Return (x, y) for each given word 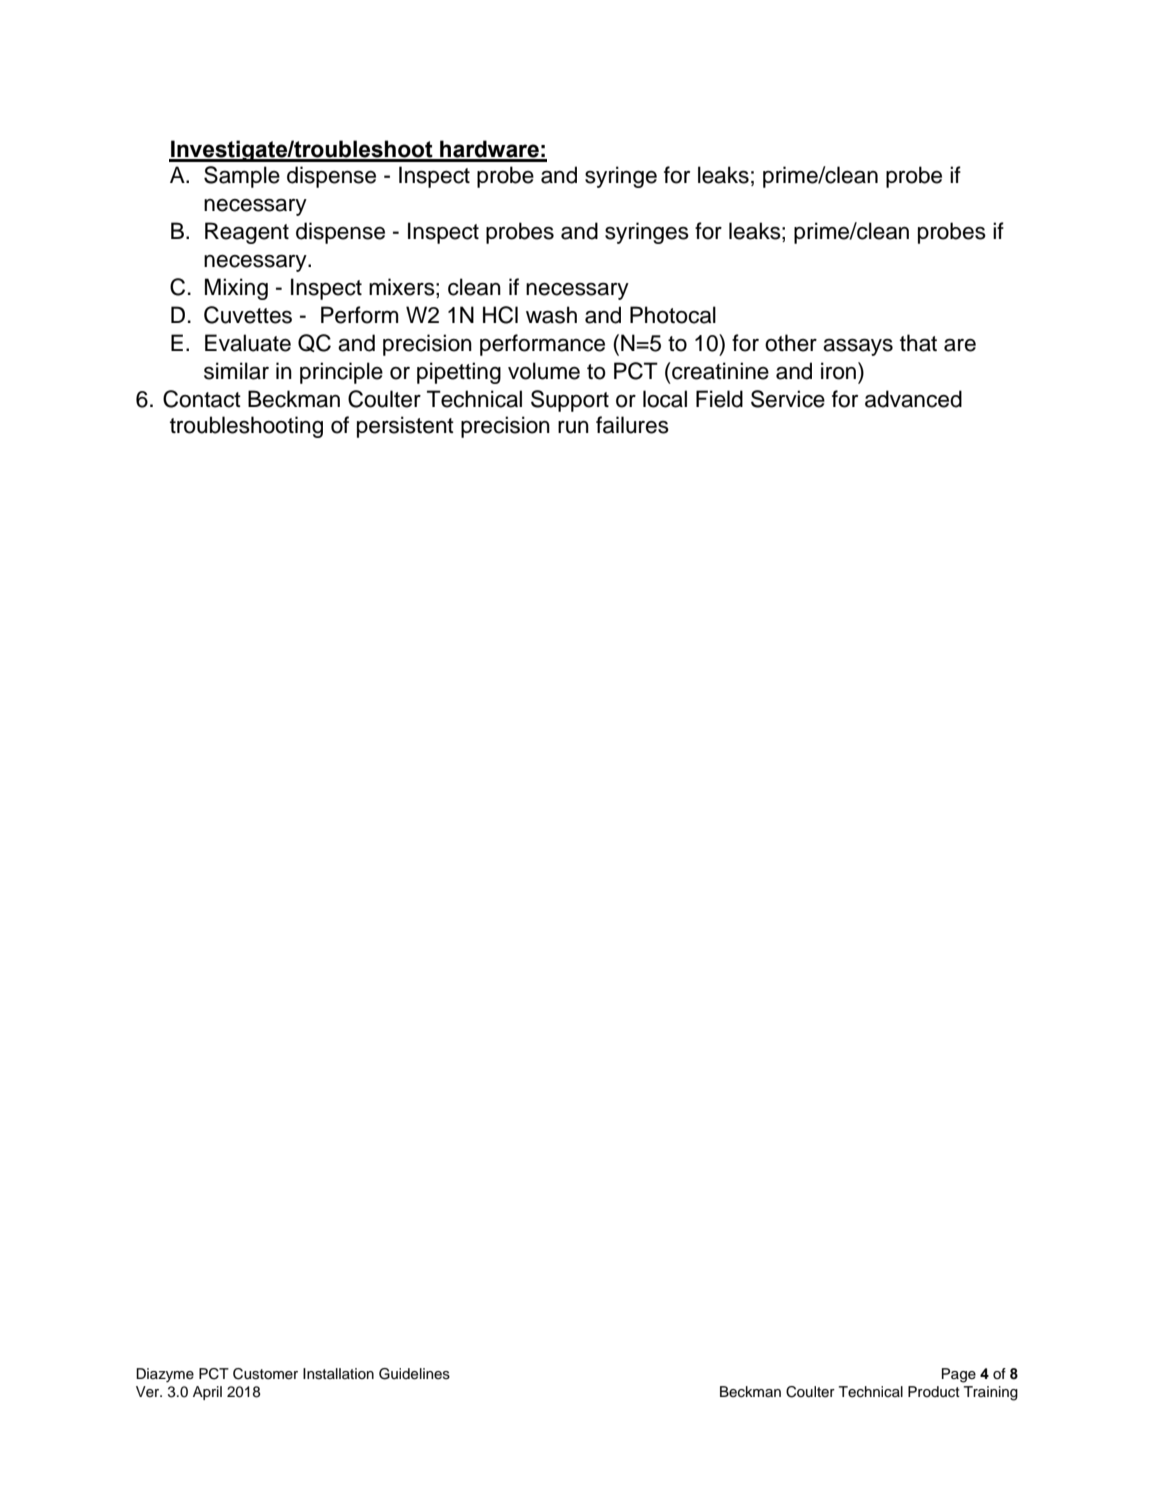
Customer (265, 1374)
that (918, 343)
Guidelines (414, 1374)
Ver (149, 1392)
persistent (405, 427)
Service (788, 399)
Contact (202, 399)
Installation (338, 1374)
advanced (913, 399)
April (207, 1393)
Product (934, 1392)
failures (632, 425)
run (573, 427)
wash (551, 315)
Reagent (247, 233)
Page (959, 1375)
